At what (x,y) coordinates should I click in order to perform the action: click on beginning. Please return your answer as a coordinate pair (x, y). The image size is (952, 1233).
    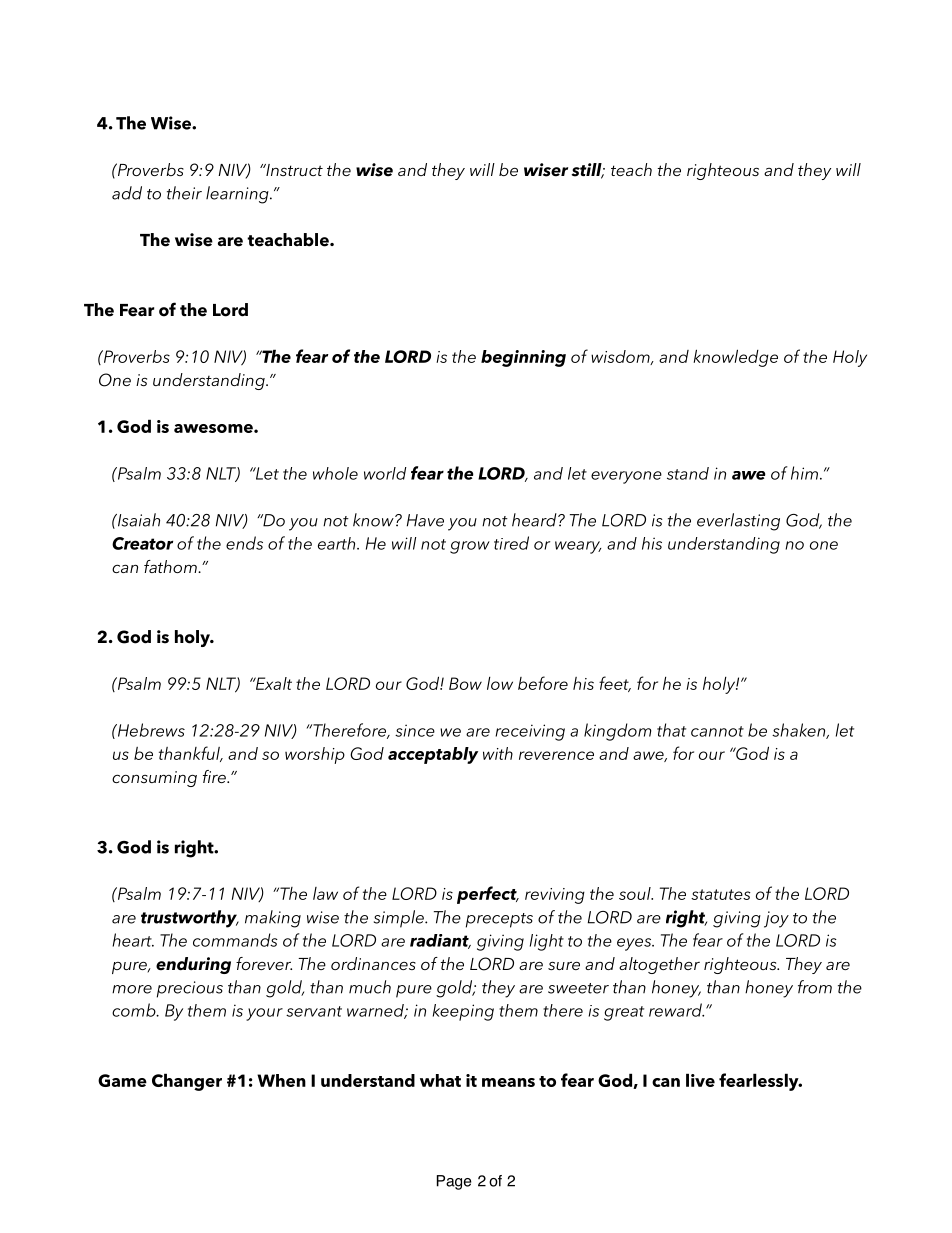
    Looking at the image, I should click on (523, 358).
